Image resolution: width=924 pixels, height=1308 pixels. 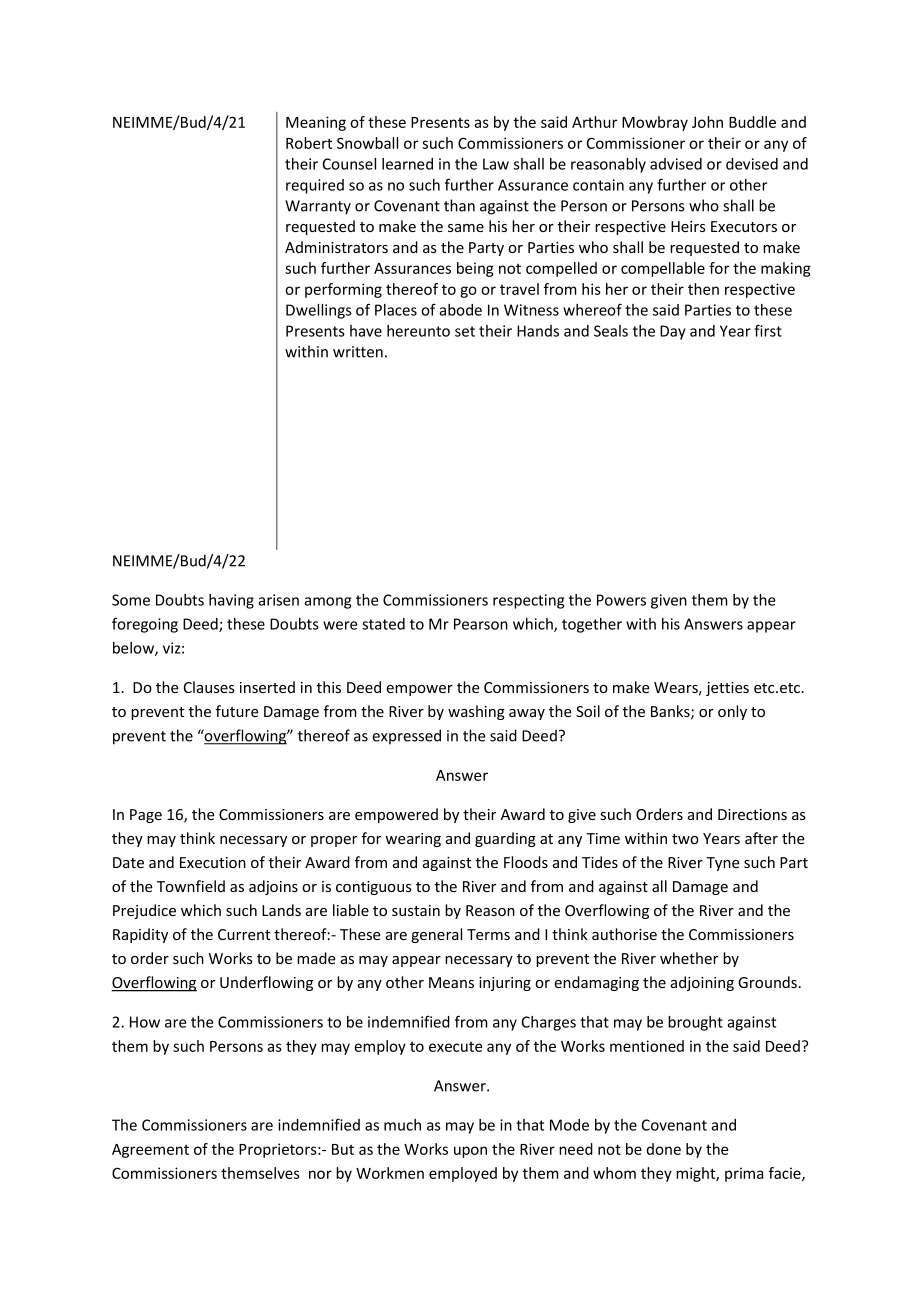 What do you see at coordinates (309, 143) in the image?
I see `Robert` at bounding box center [309, 143].
